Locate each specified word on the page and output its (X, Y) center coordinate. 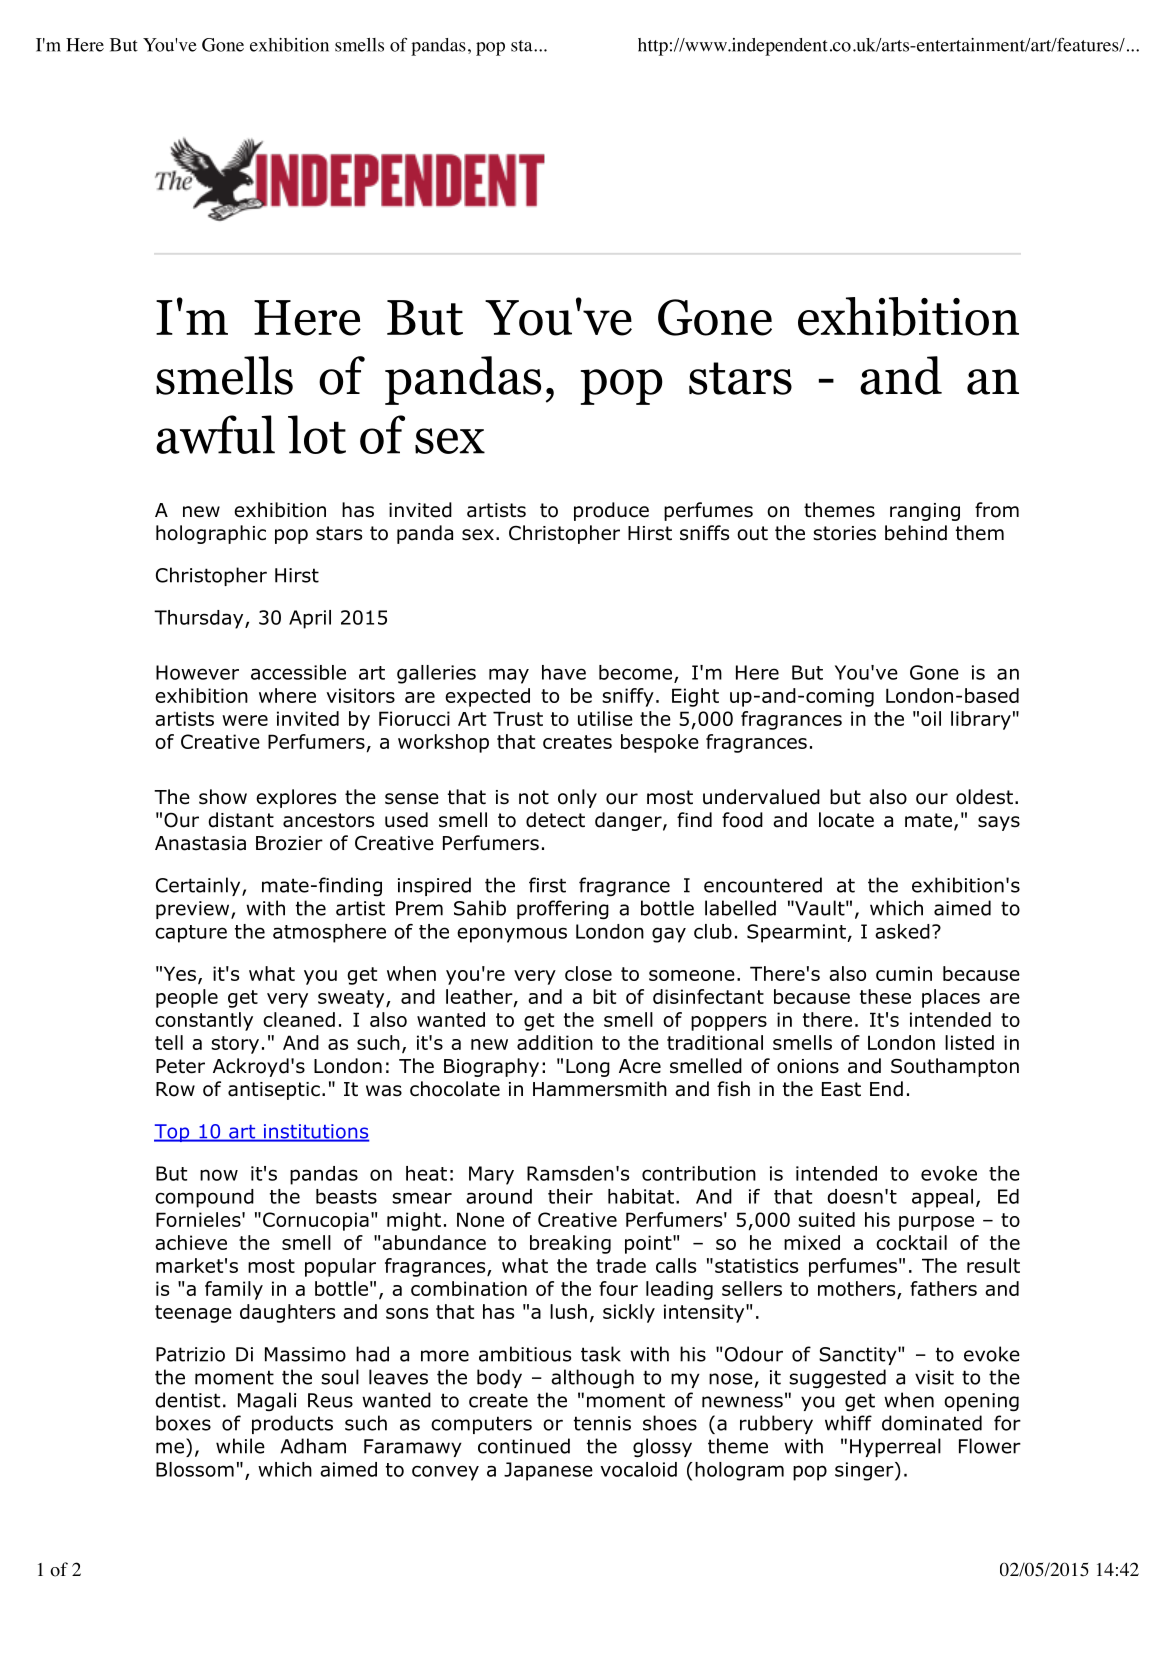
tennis (602, 1423)
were (245, 720)
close (588, 973)
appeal (942, 1198)
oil (931, 718)
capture (191, 934)
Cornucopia (316, 1221)
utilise (605, 718)
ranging (925, 512)
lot (317, 434)
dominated (932, 1423)
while (240, 1446)
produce (611, 511)
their (570, 1196)
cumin (904, 973)
